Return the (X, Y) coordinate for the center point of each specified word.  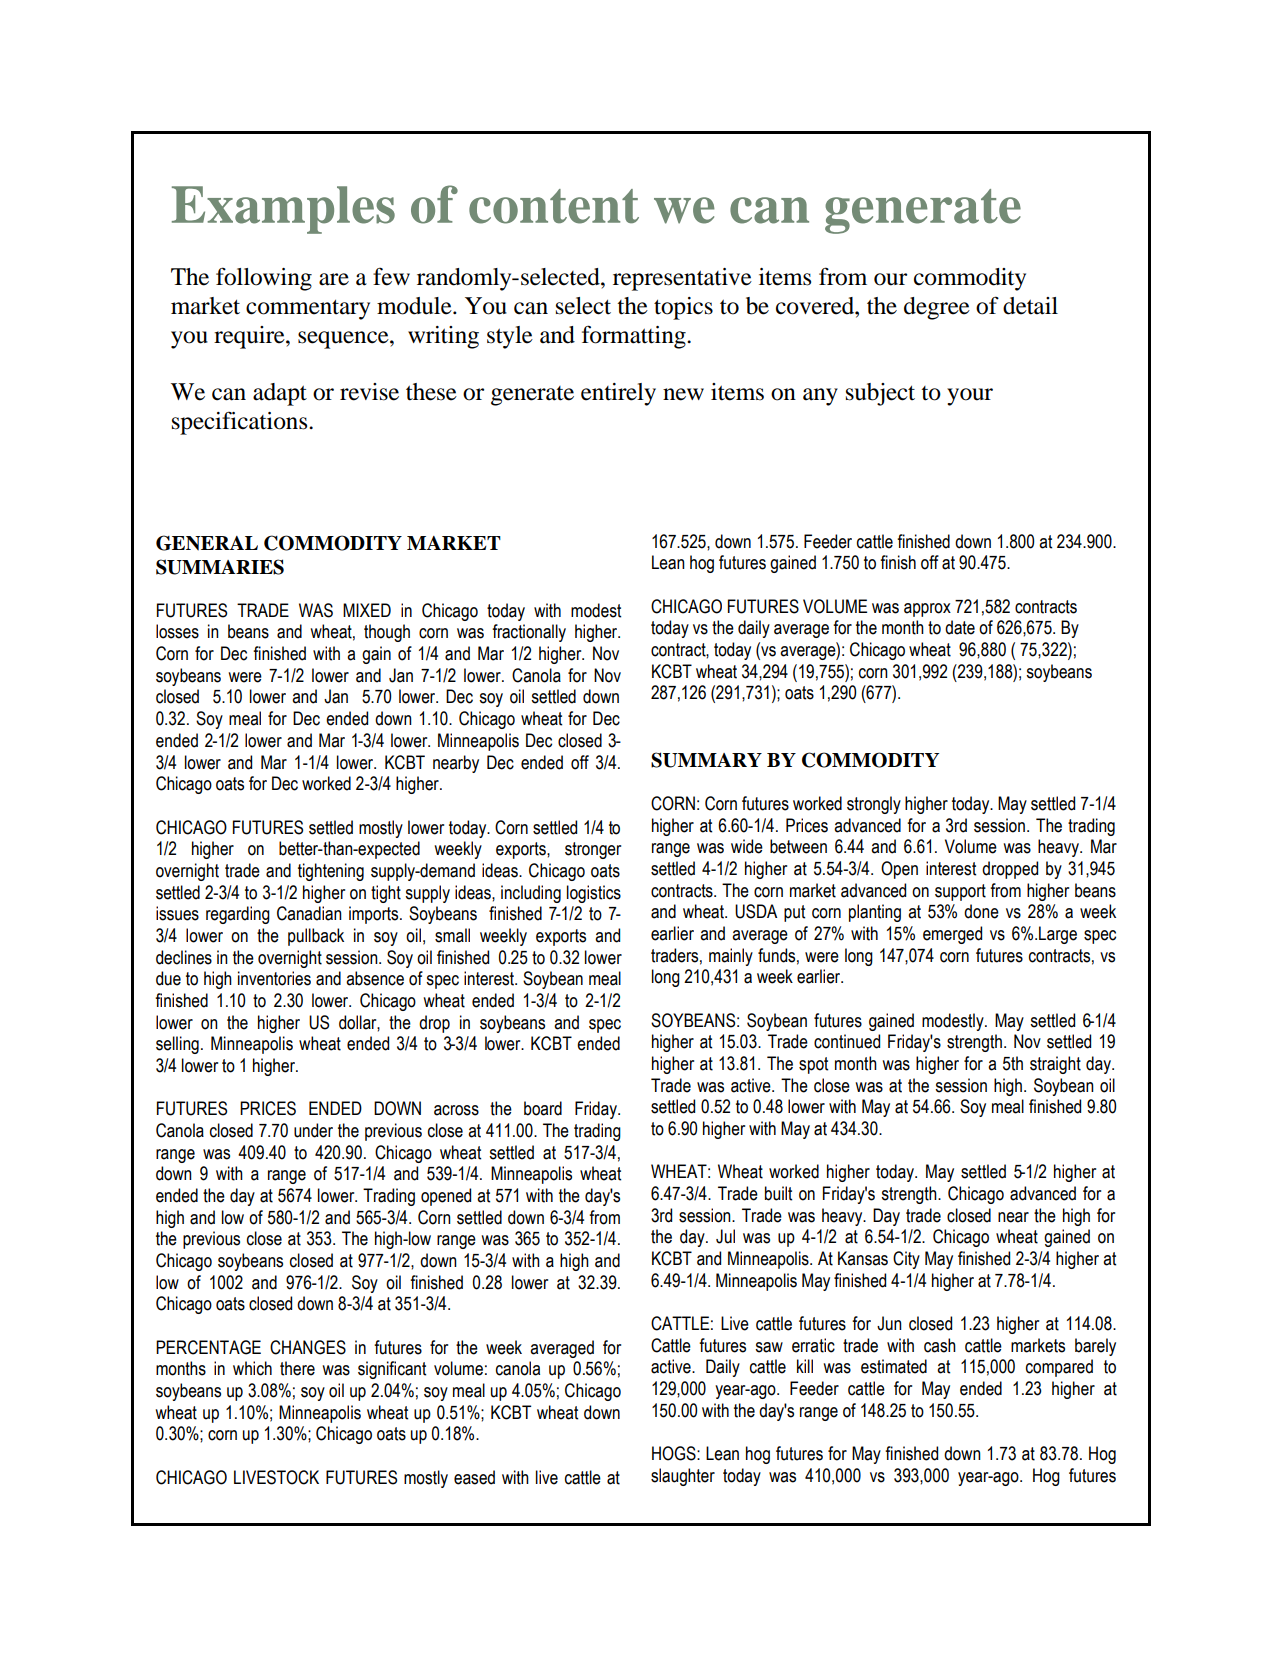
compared (1059, 1368)
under (313, 1130)
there (297, 1368)
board (543, 1108)
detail (1030, 306)
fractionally (529, 633)
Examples (283, 210)
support (960, 892)
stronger (593, 850)
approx (927, 610)
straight (1055, 1065)
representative (682, 279)
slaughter (683, 1477)
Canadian (309, 913)
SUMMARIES (220, 567)
